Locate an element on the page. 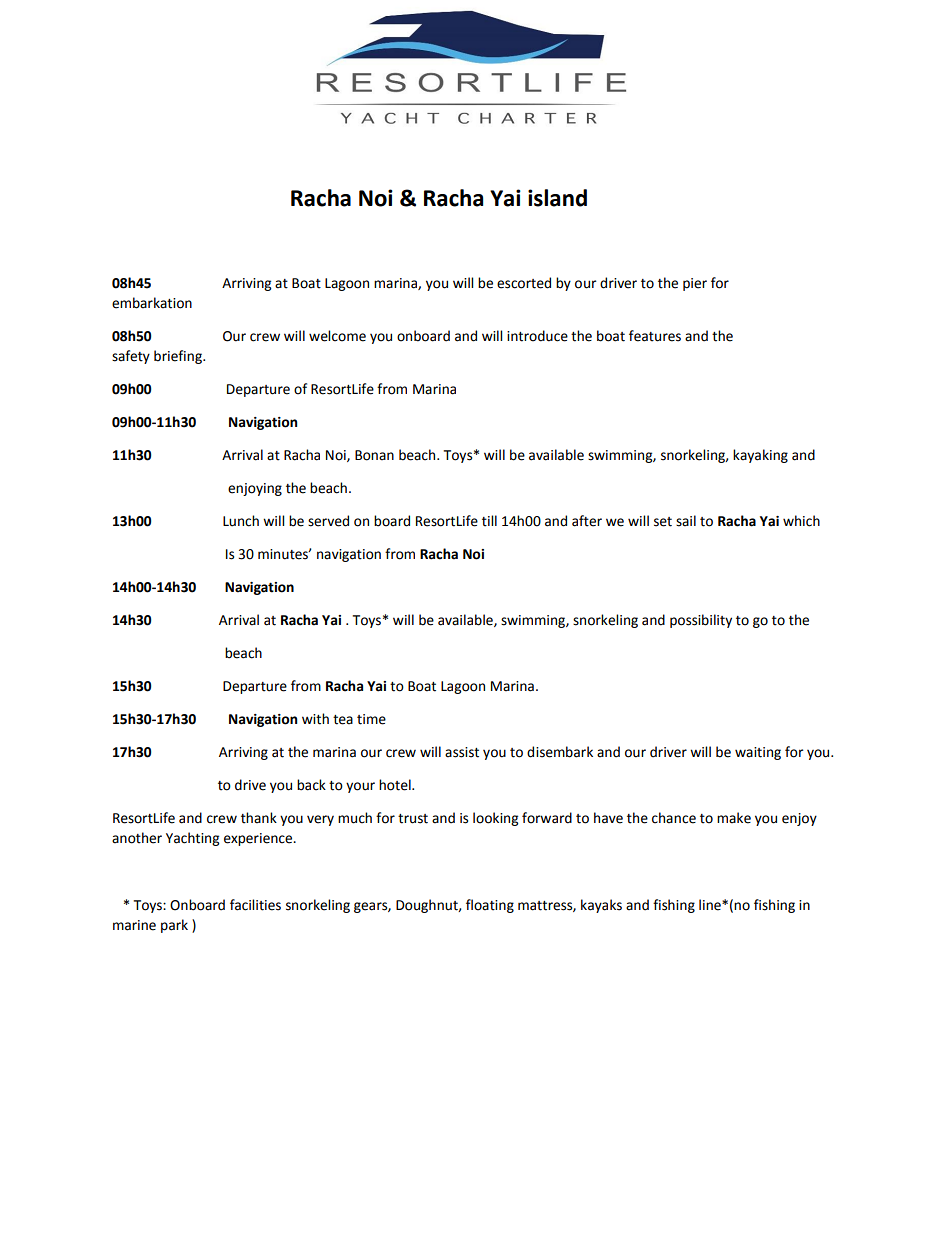 The height and width of the page is (1233, 952). embarkation is located at coordinates (152, 303).
